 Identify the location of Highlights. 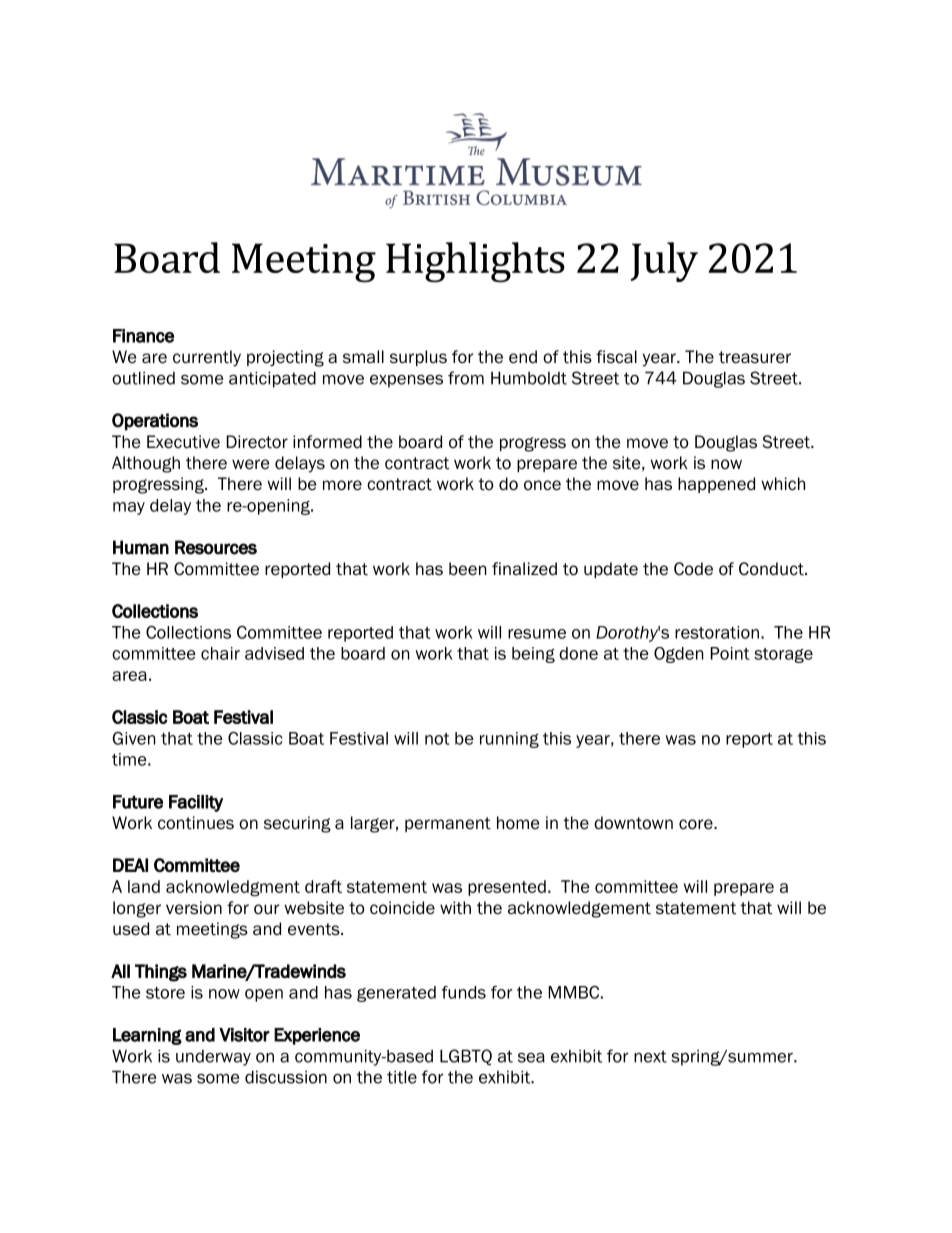
(475, 262).
